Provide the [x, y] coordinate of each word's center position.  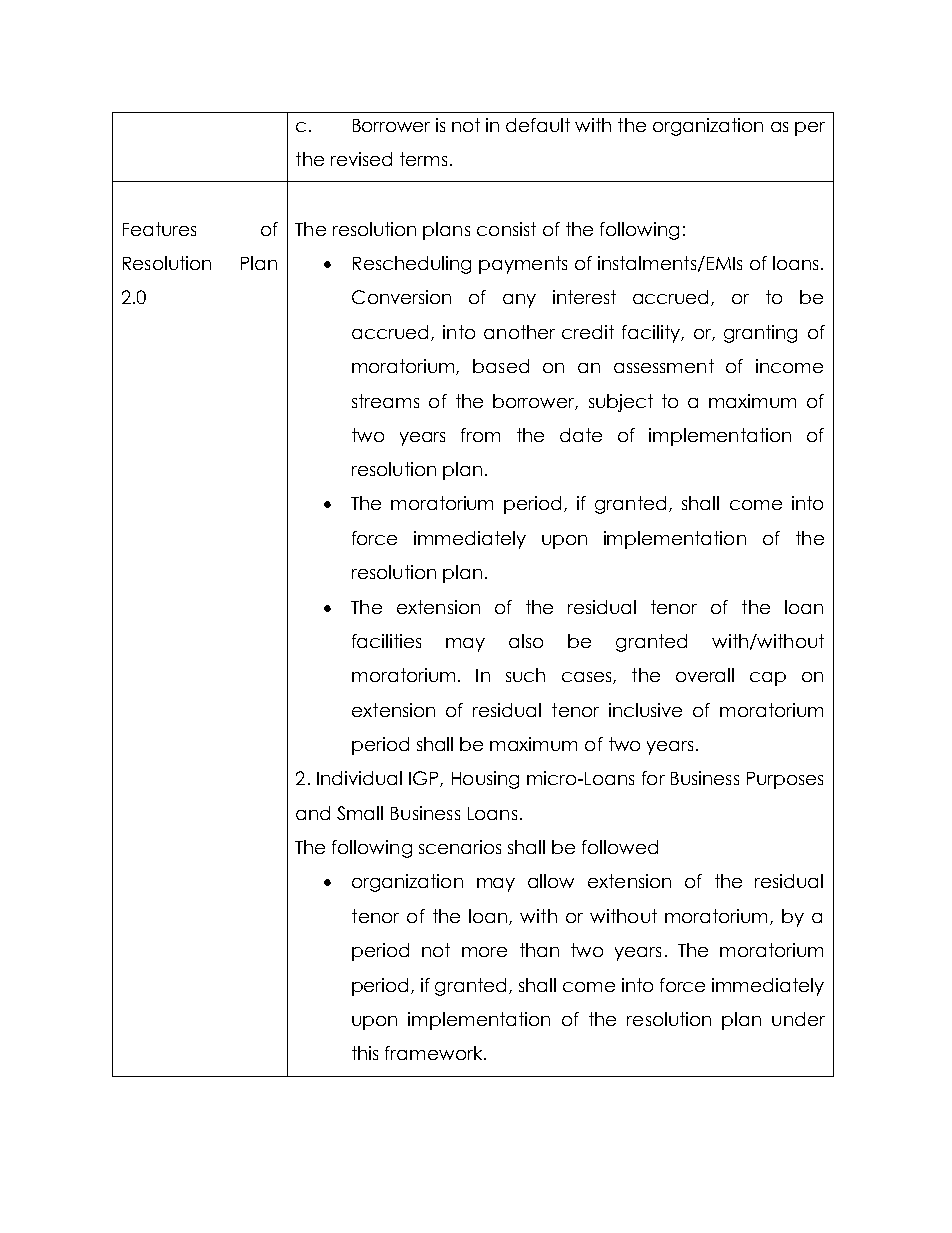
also [526, 641]
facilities [386, 641]
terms [423, 159]
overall [705, 675]
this [365, 1053]
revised [361, 159]
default [538, 125]
